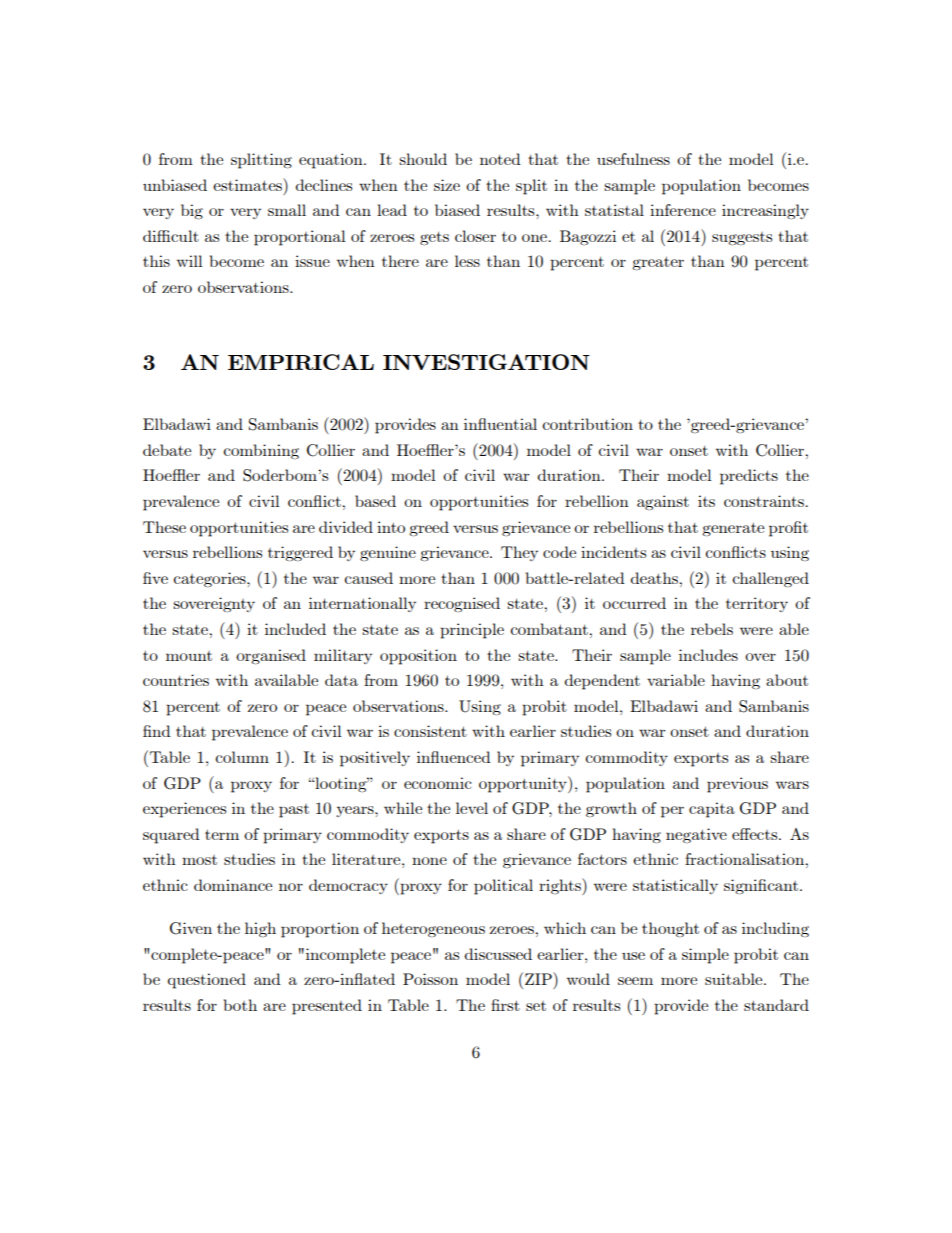 This image has height=1233, width=952. Describe the element at coordinates (658, 263) in the image. I see `greater` at that location.
